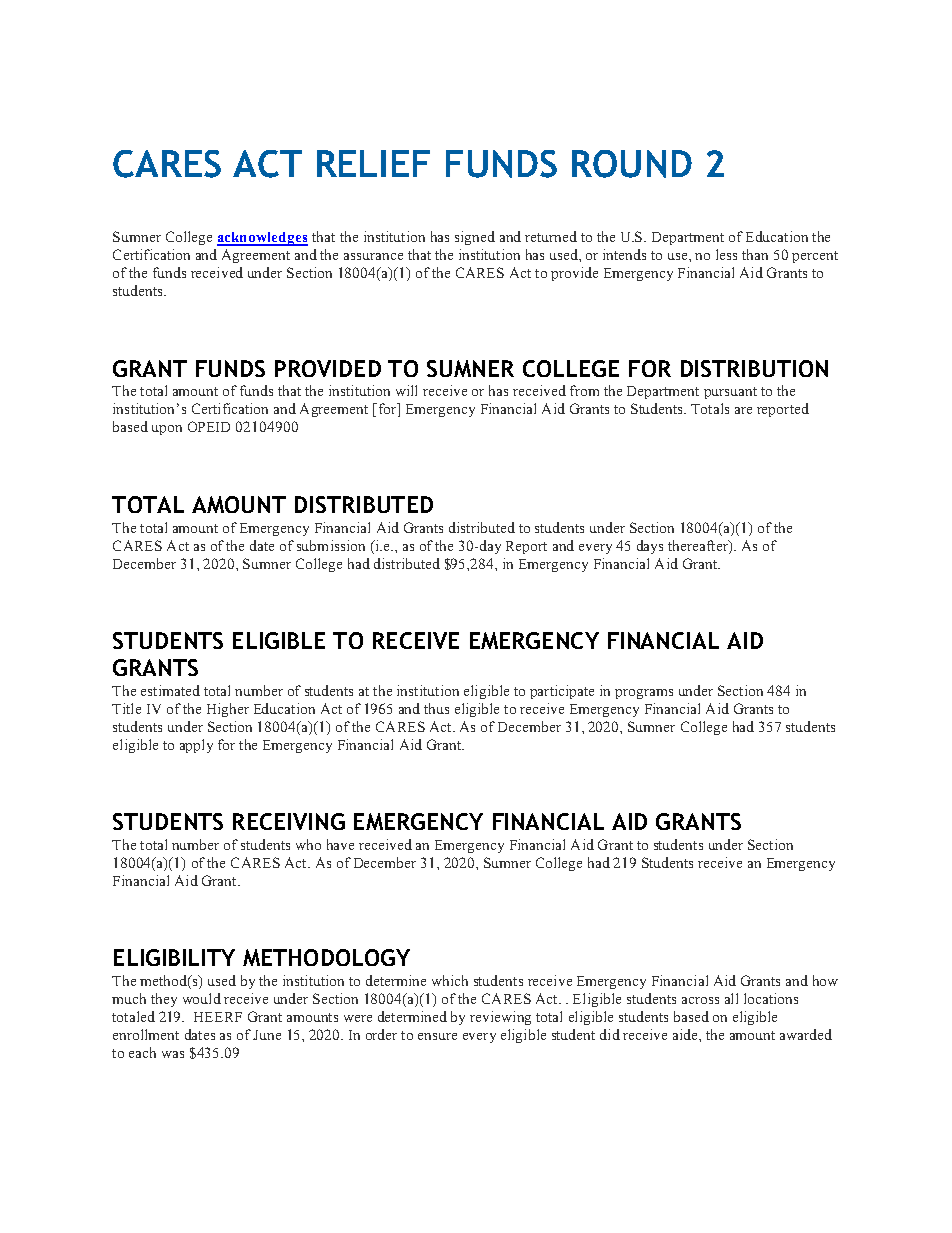 Image resolution: width=952 pixels, height=1233 pixels. Describe the element at coordinates (202, 998) in the page. I see `would` at that location.
